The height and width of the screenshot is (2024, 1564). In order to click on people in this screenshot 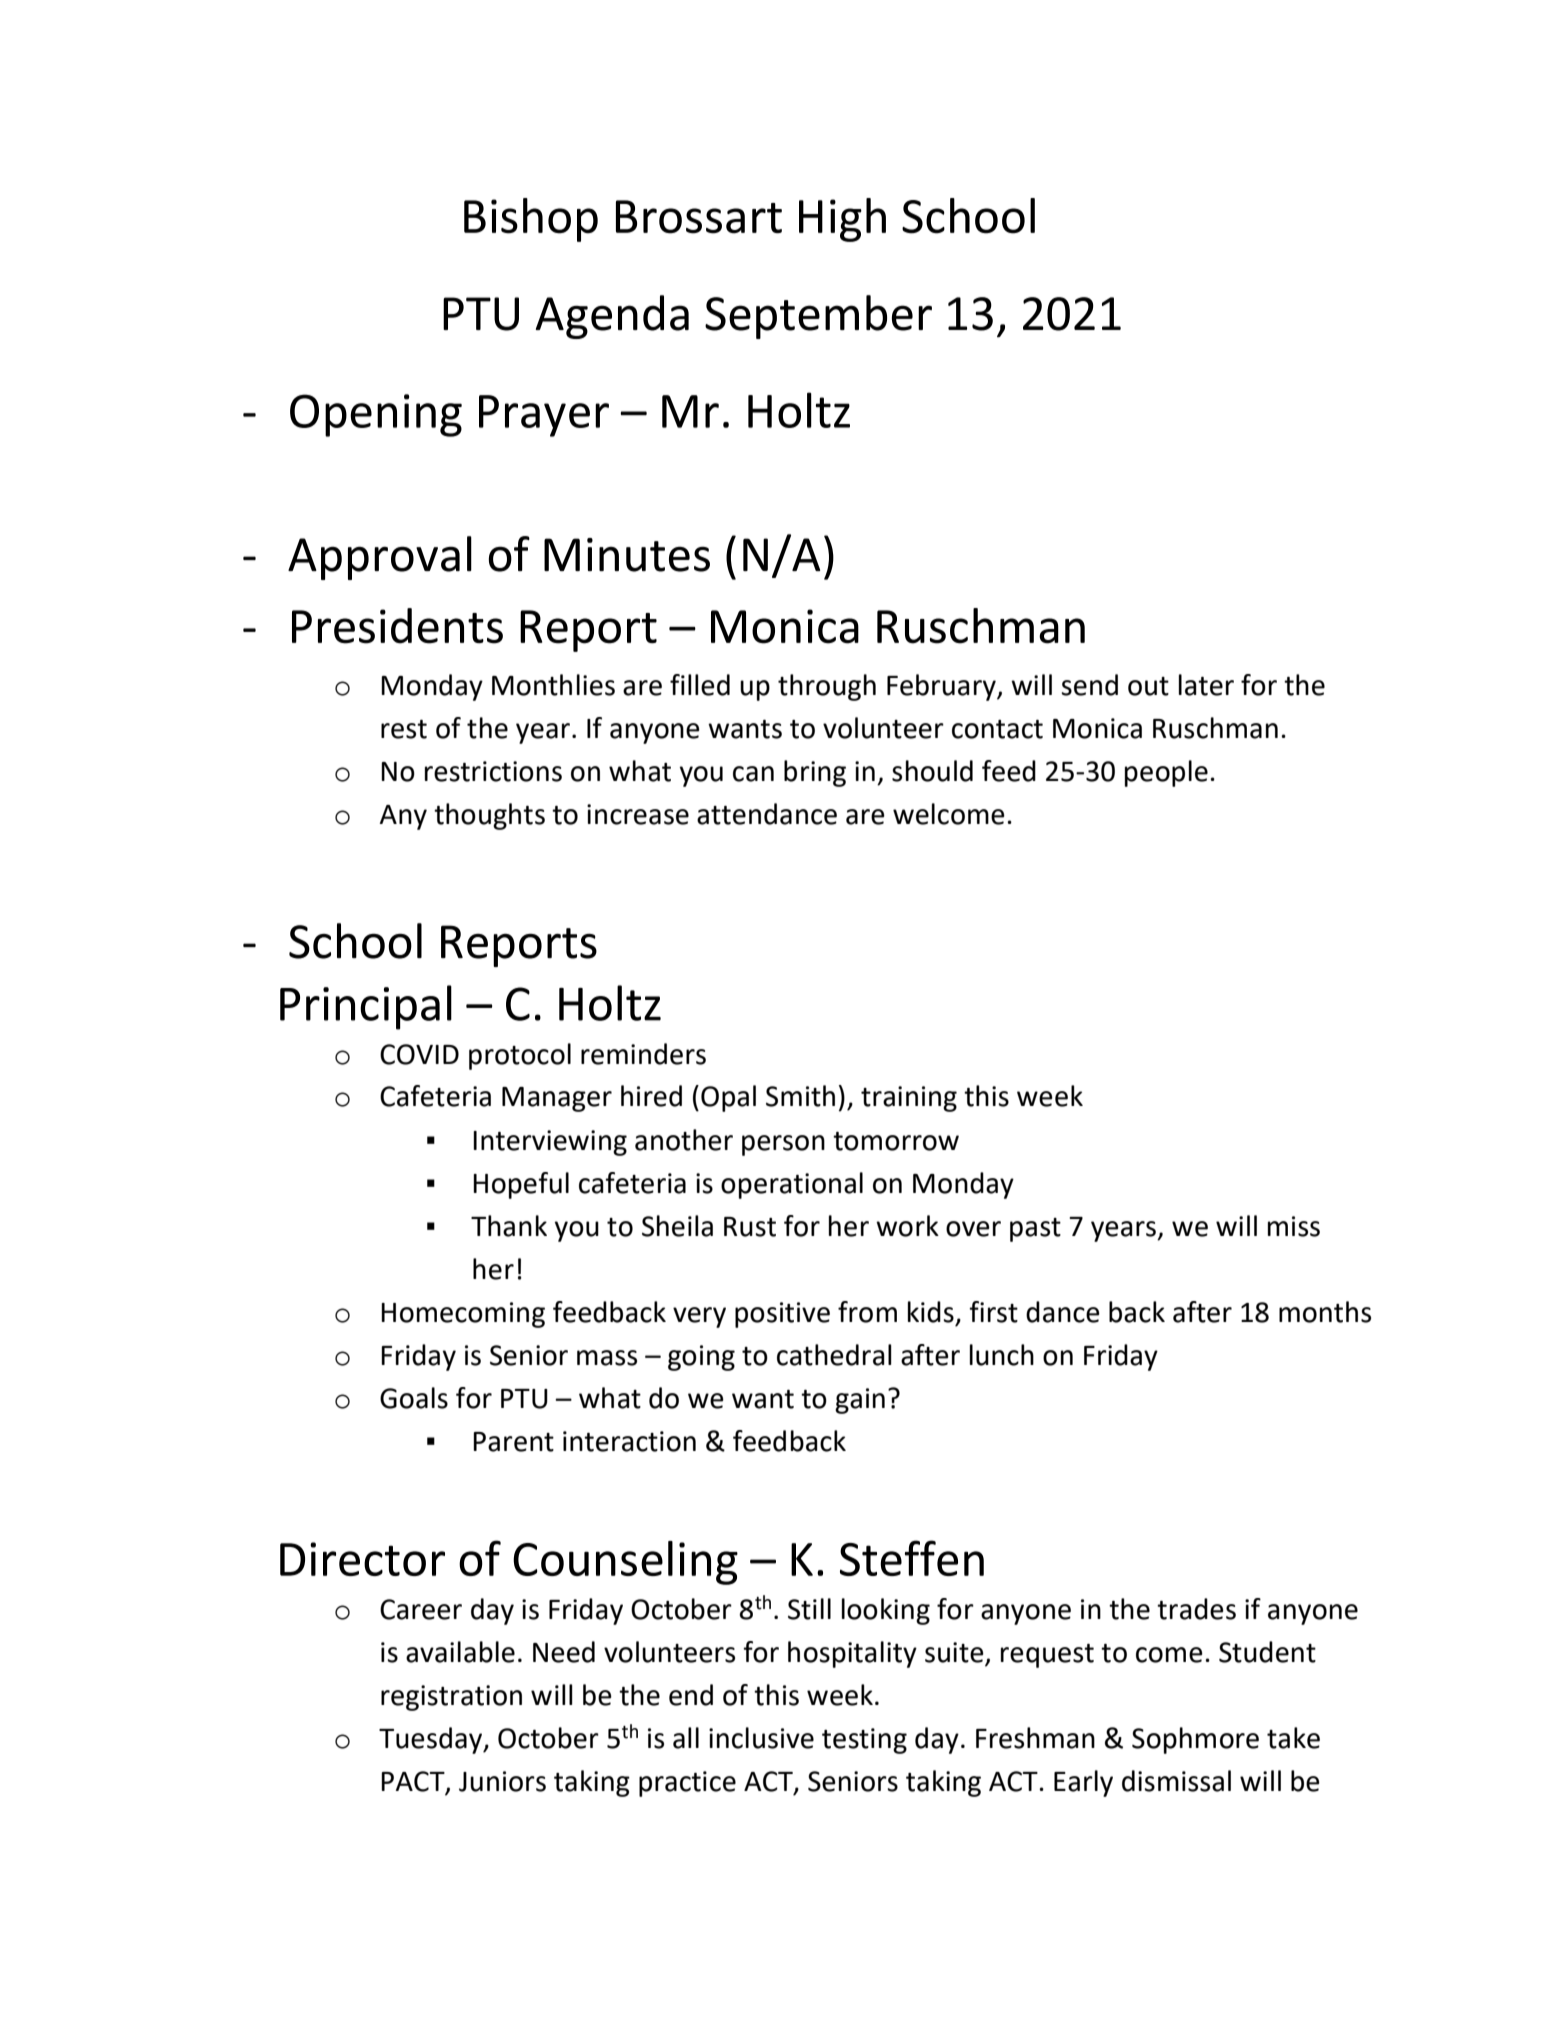, I will do `click(1166, 773)`.
